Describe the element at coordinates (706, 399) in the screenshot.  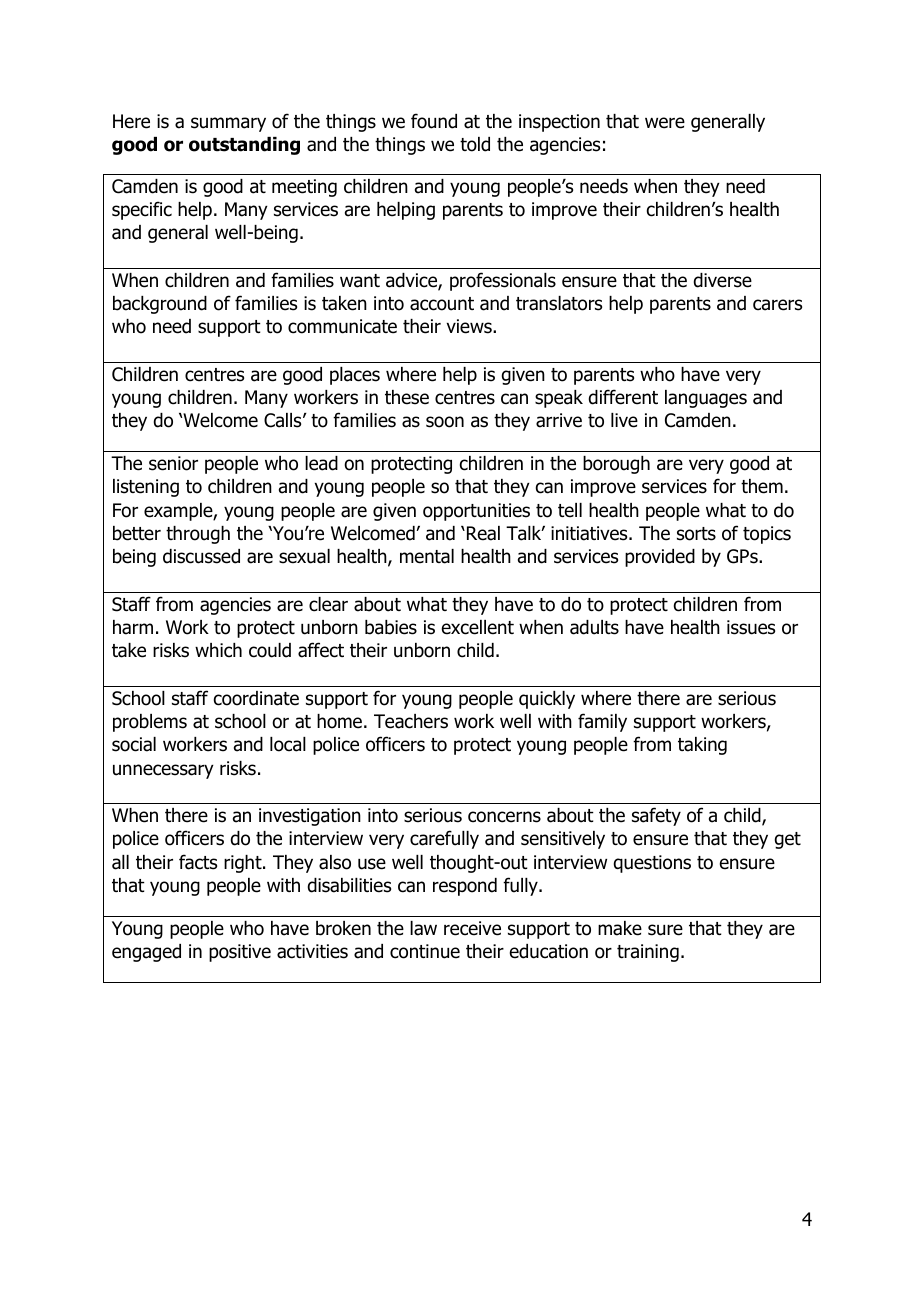
I see `languages` at that location.
